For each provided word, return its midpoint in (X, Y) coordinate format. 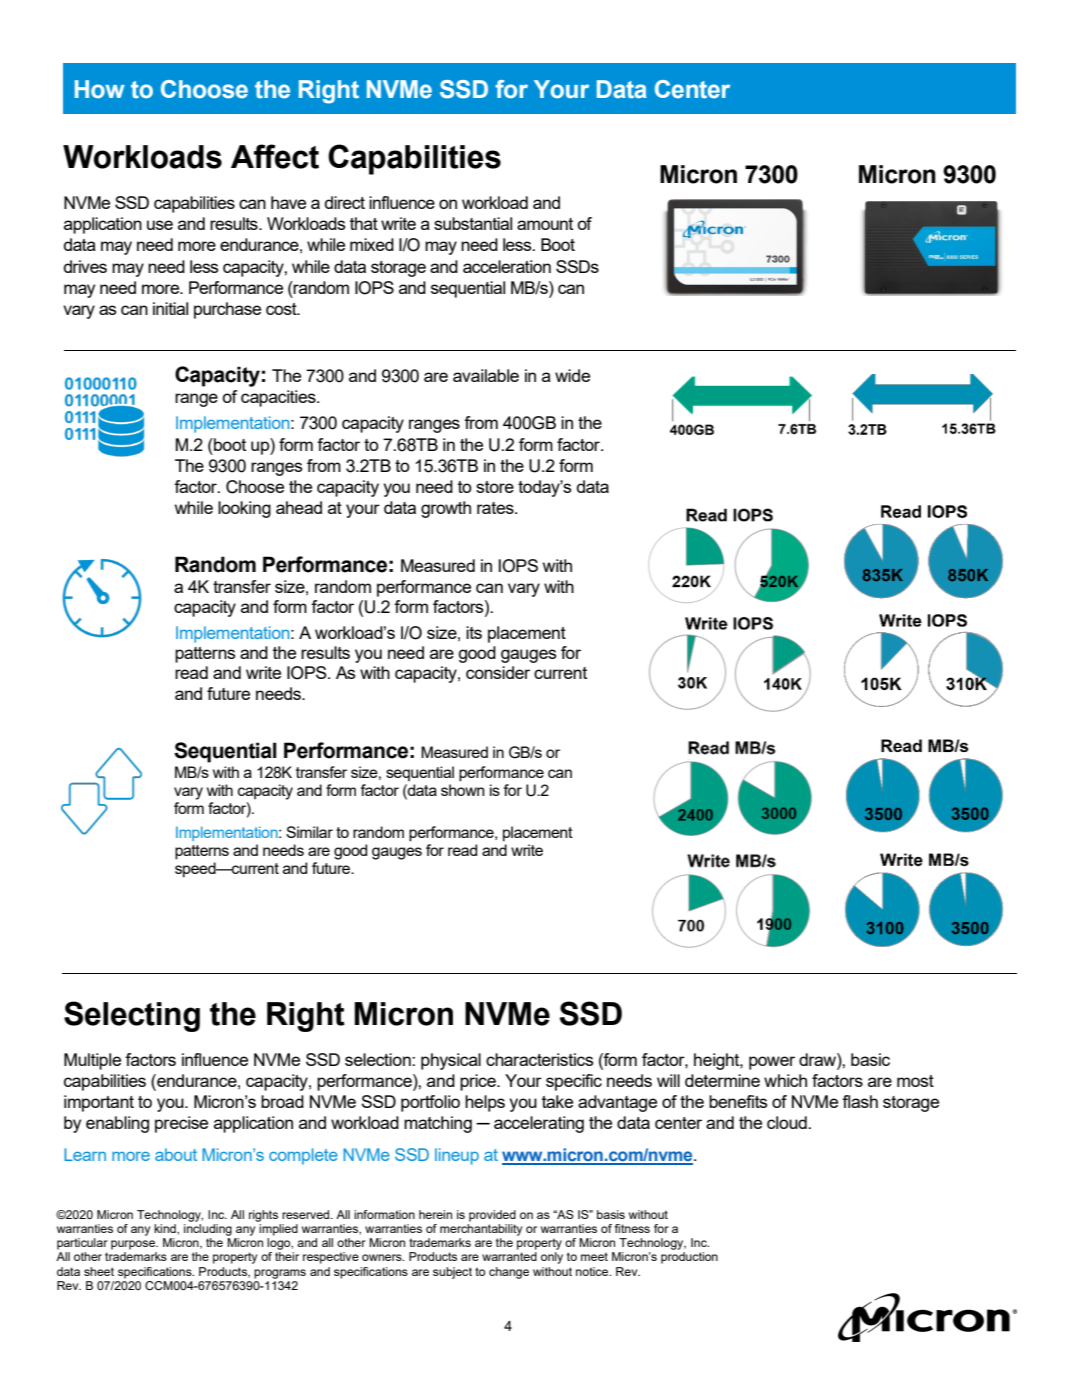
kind (166, 1228)
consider (498, 672)
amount (545, 224)
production (689, 1258)
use (160, 225)
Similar (309, 832)
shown (463, 790)
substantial (473, 223)
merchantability (481, 1230)
